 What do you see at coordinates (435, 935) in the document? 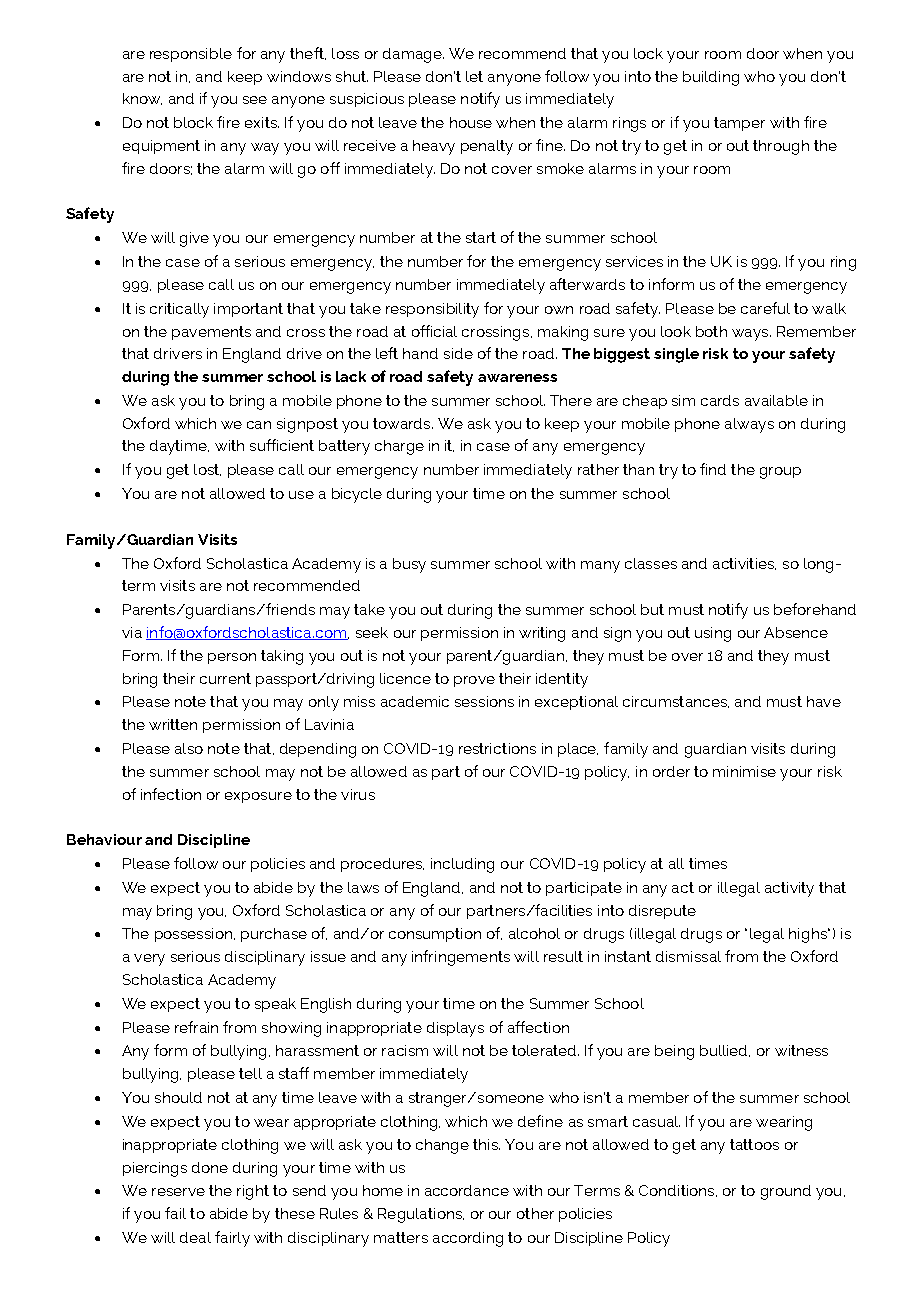
I see `consumption` at bounding box center [435, 935].
